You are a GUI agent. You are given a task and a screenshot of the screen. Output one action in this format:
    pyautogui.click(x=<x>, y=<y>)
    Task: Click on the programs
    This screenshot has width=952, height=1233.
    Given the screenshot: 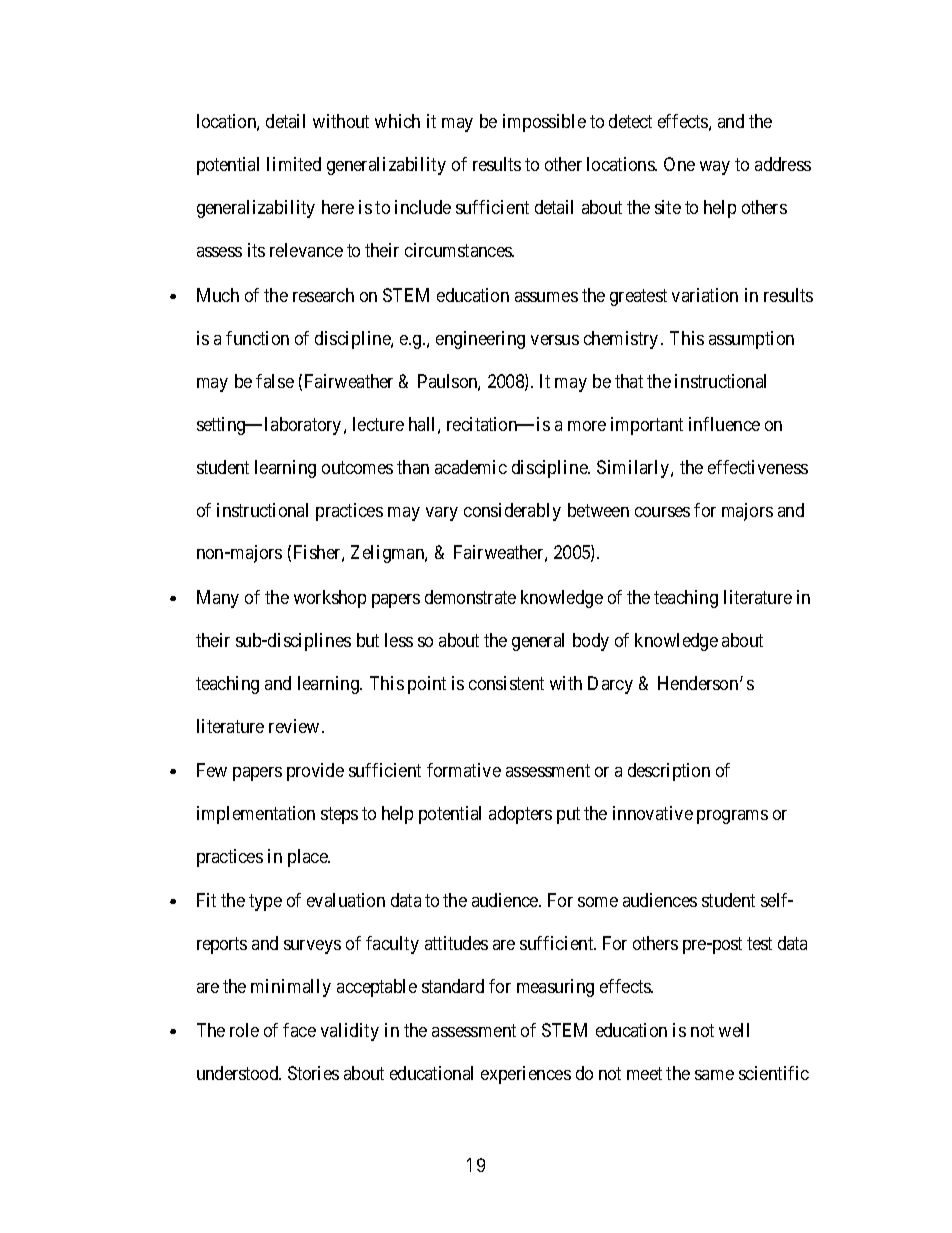 What is the action you would take?
    pyautogui.click(x=732, y=817)
